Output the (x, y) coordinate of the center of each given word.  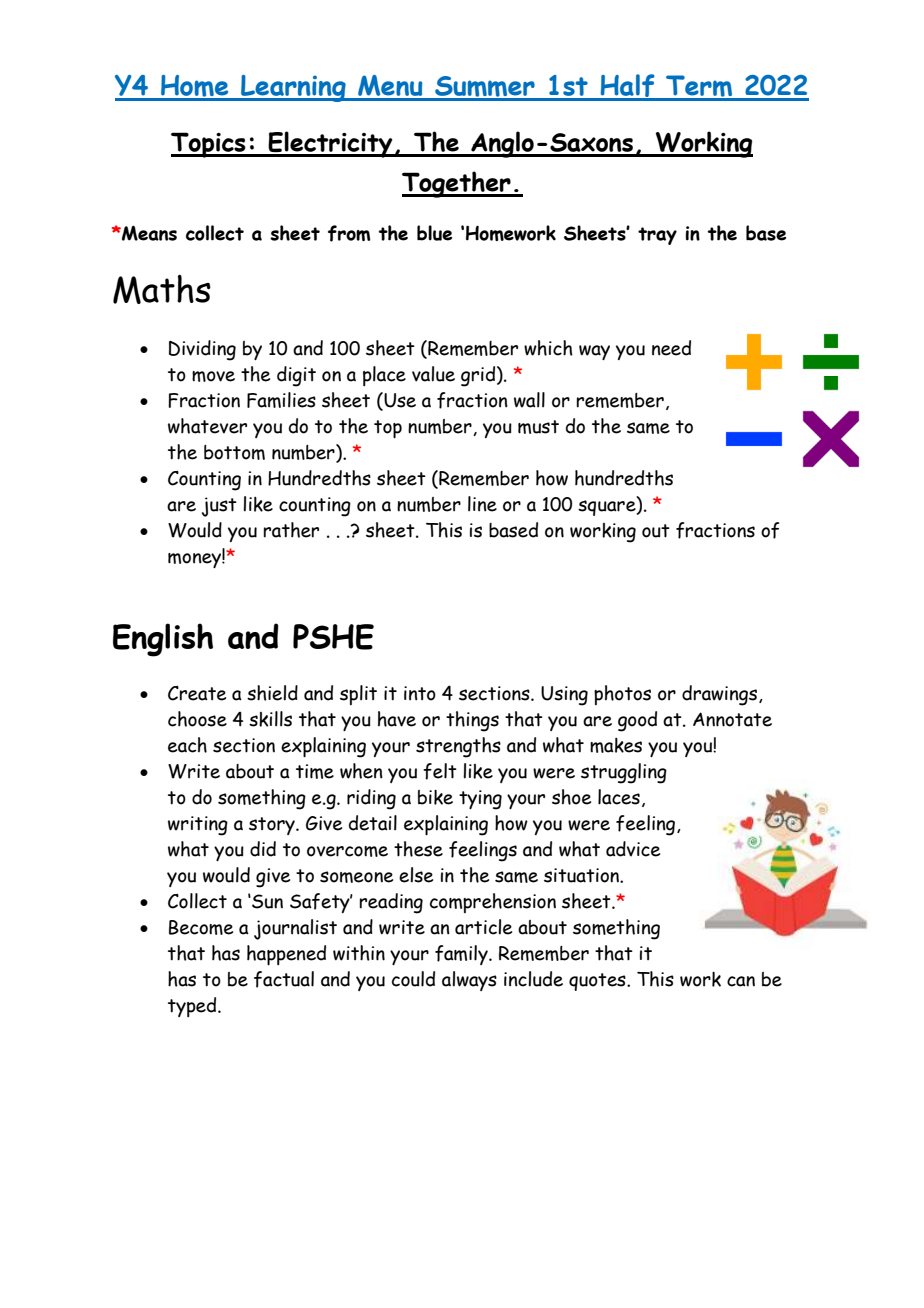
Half (627, 87)
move (213, 376)
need (671, 348)
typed (193, 1007)
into (420, 693)
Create (197, 693)
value (433, 374)
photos (622, 695)
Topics (209, 145)
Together (457, 184)
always (469, 981)
